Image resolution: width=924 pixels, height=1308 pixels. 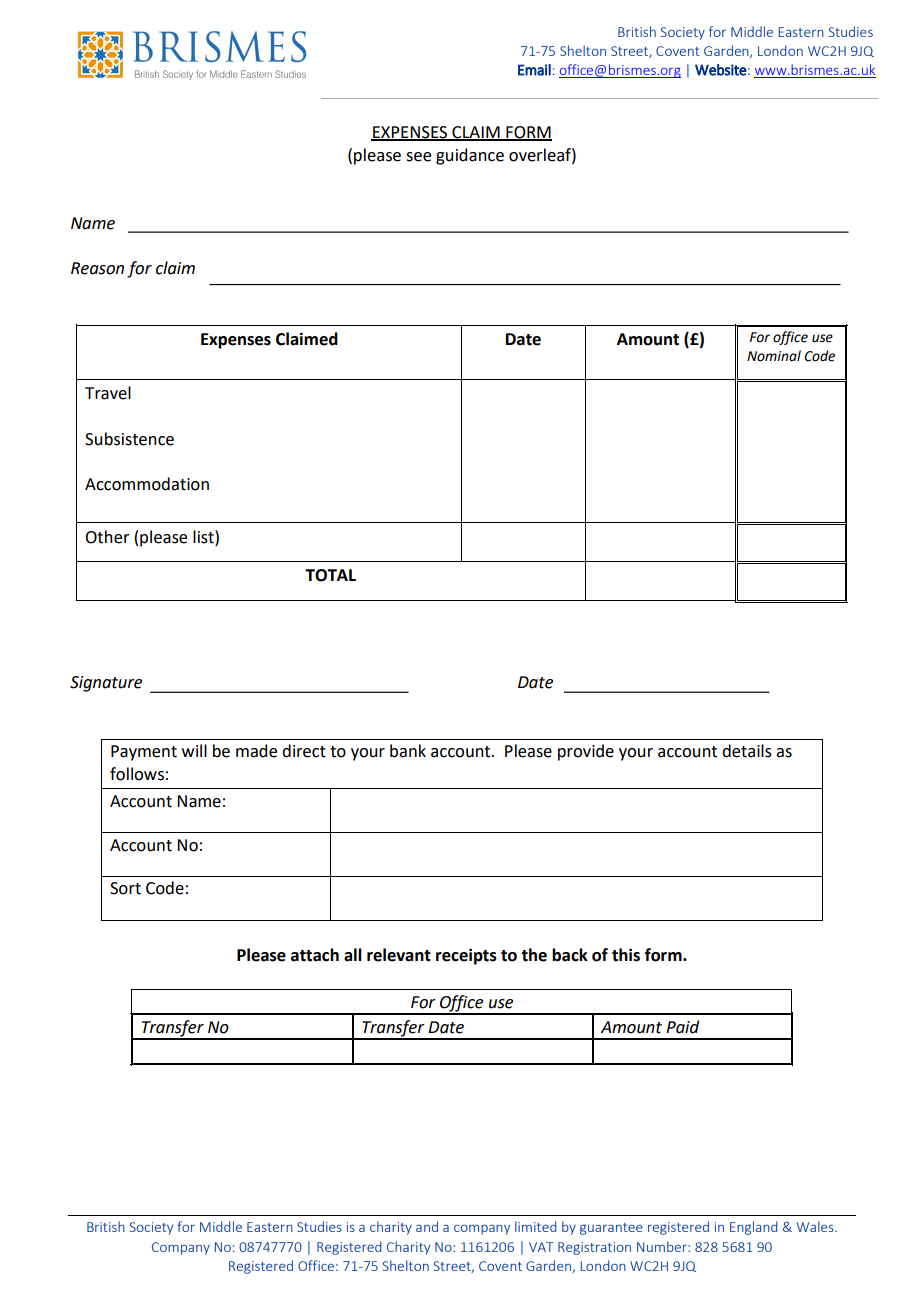 I want to click on guidance, so click(x=470, y=156).
